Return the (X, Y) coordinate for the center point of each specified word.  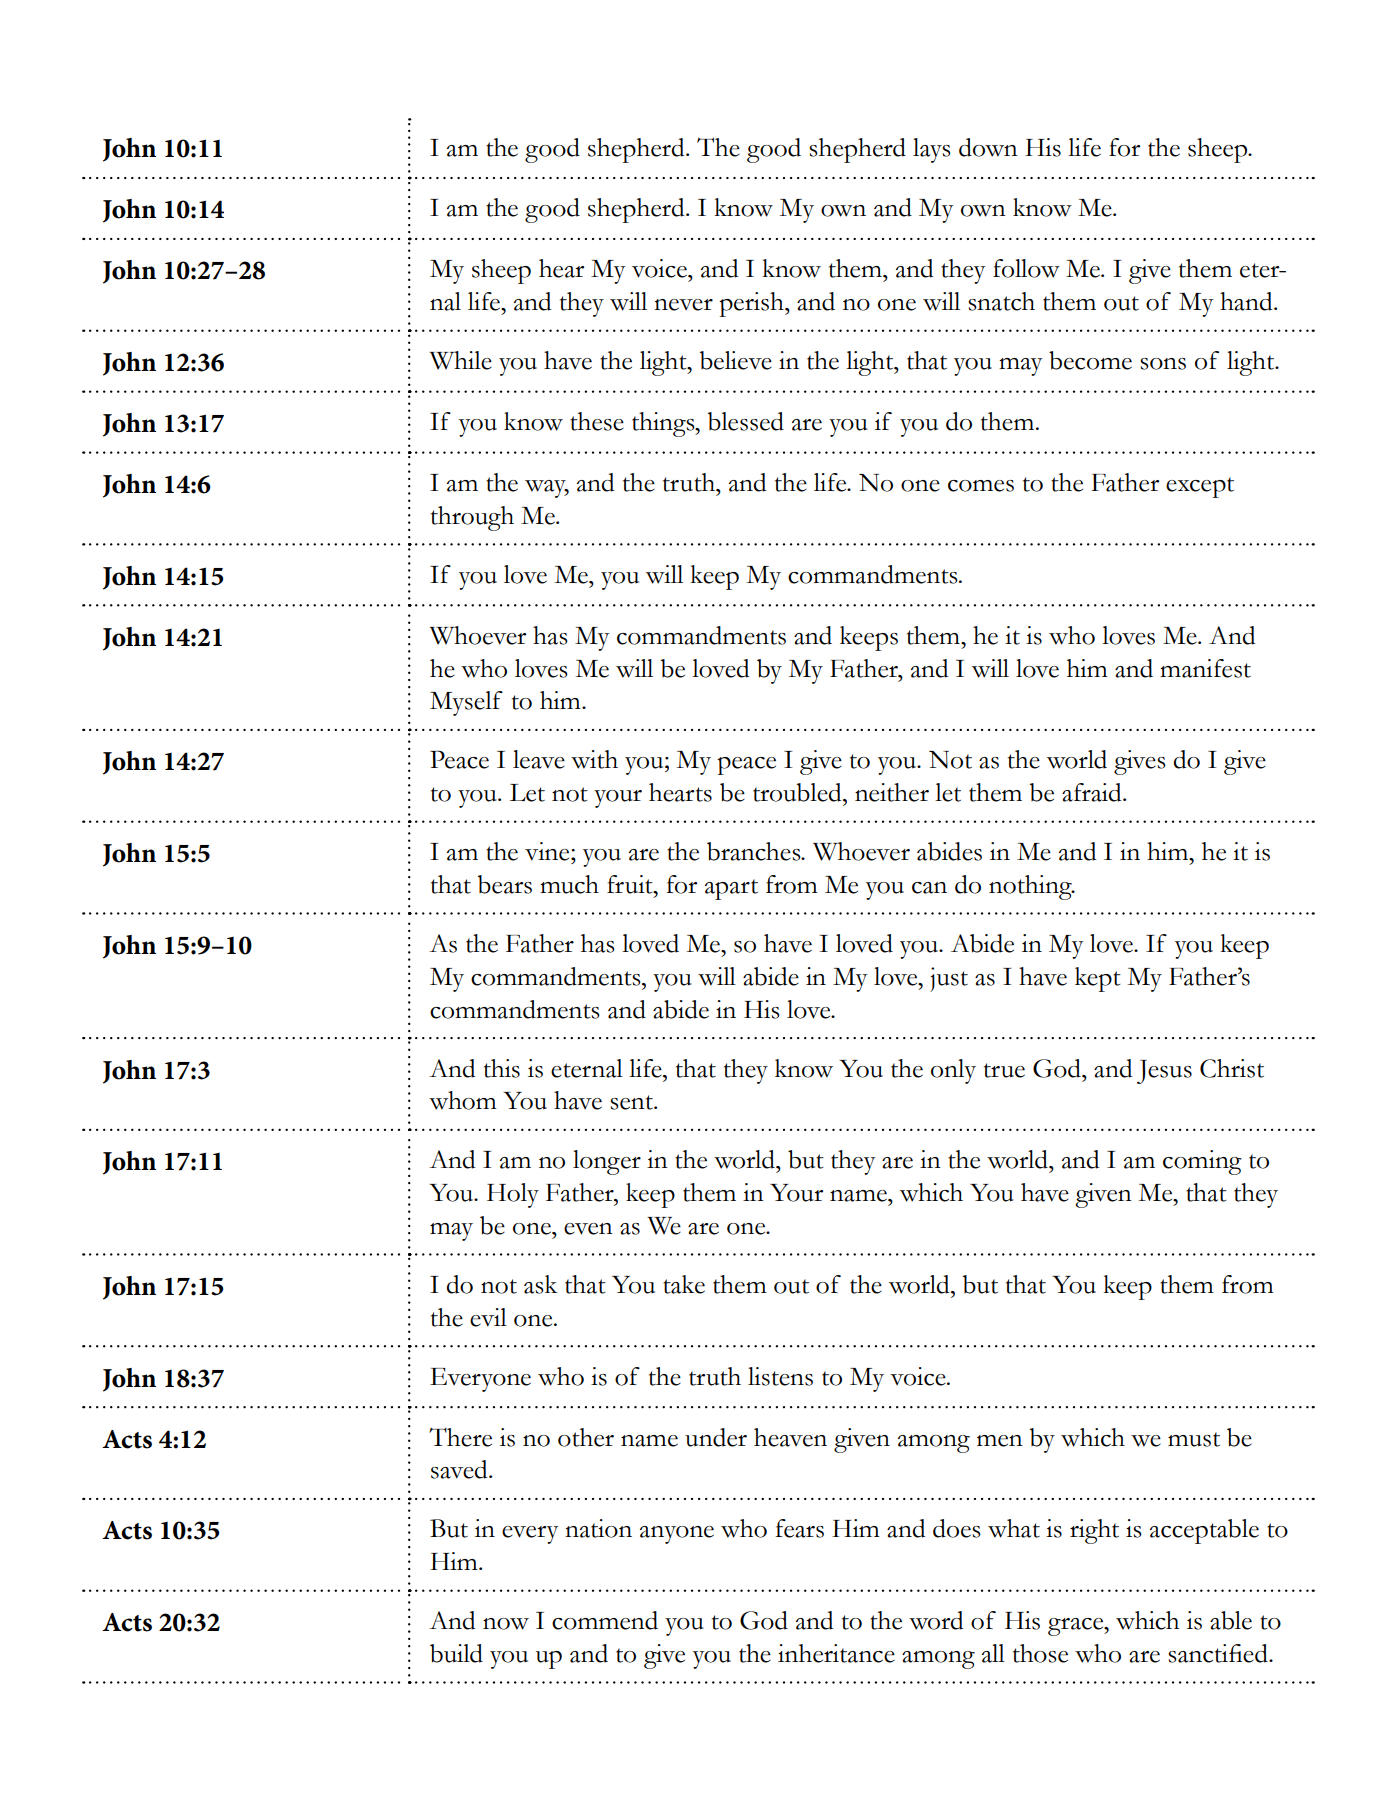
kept (1098, 979)
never (683, 305)
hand (1247, 301)
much (569, 884)
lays (932, 150)
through (472, 518)
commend (605, 1620)
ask (540, 1284)
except (1200, 487)
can (929, 888)
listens (780, 1376)
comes (981, 486)
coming (1202, 1162)
